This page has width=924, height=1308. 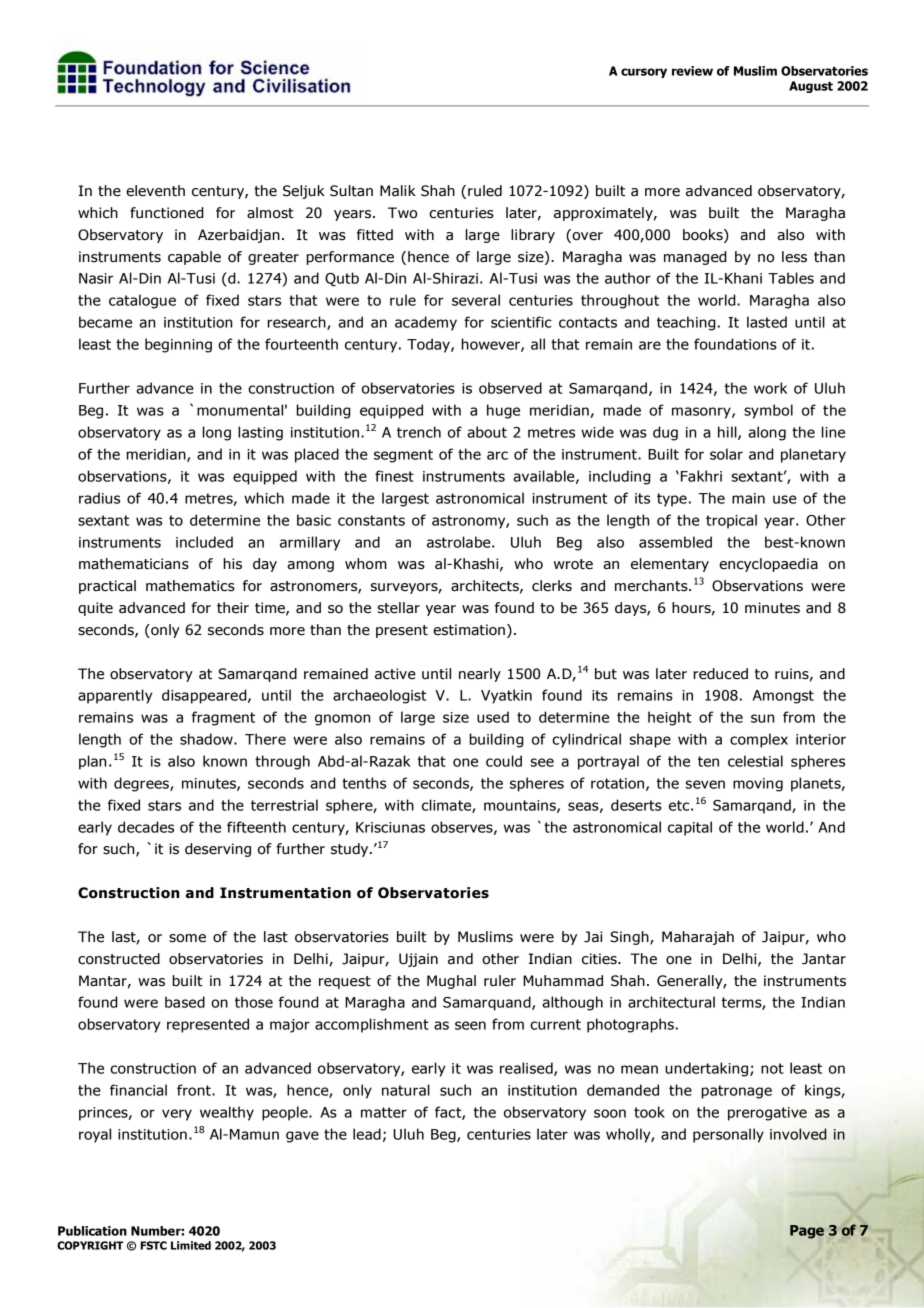 I want to click on Limited, so click(x=191, y=1245).
